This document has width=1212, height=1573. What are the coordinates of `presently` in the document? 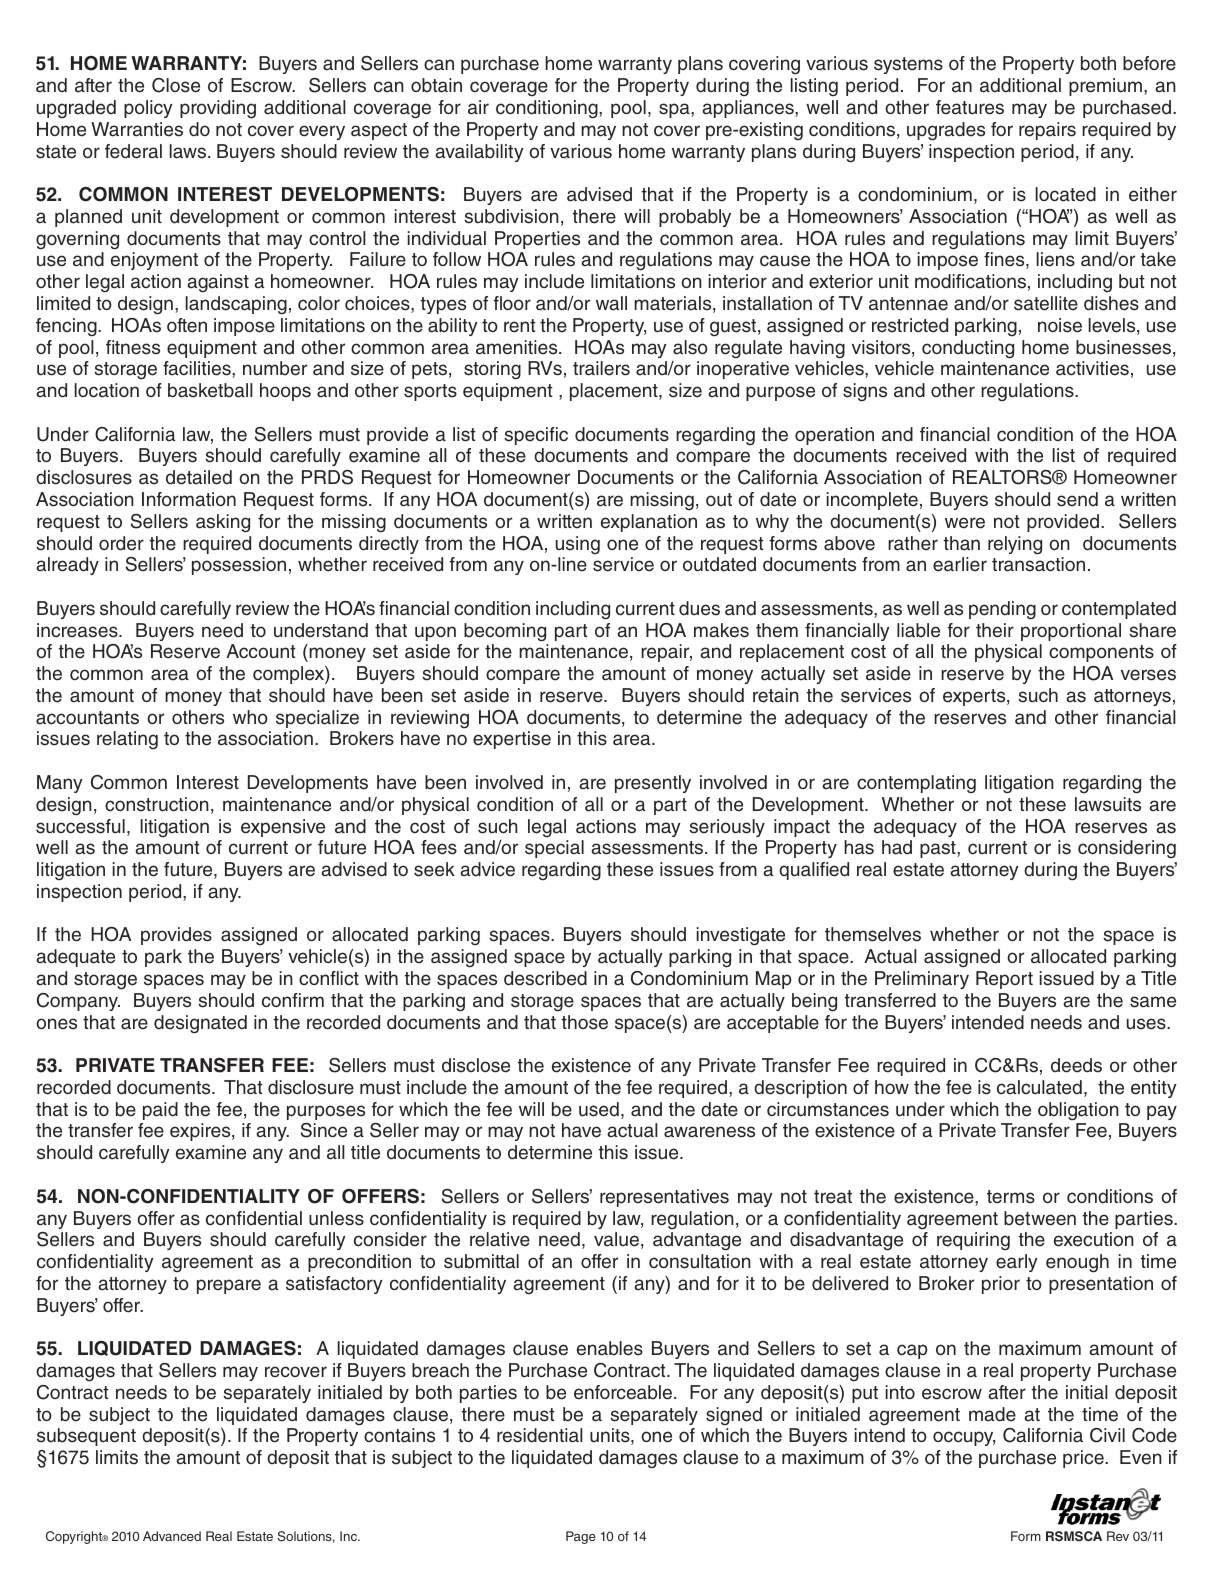 It's located at (653, 784).
